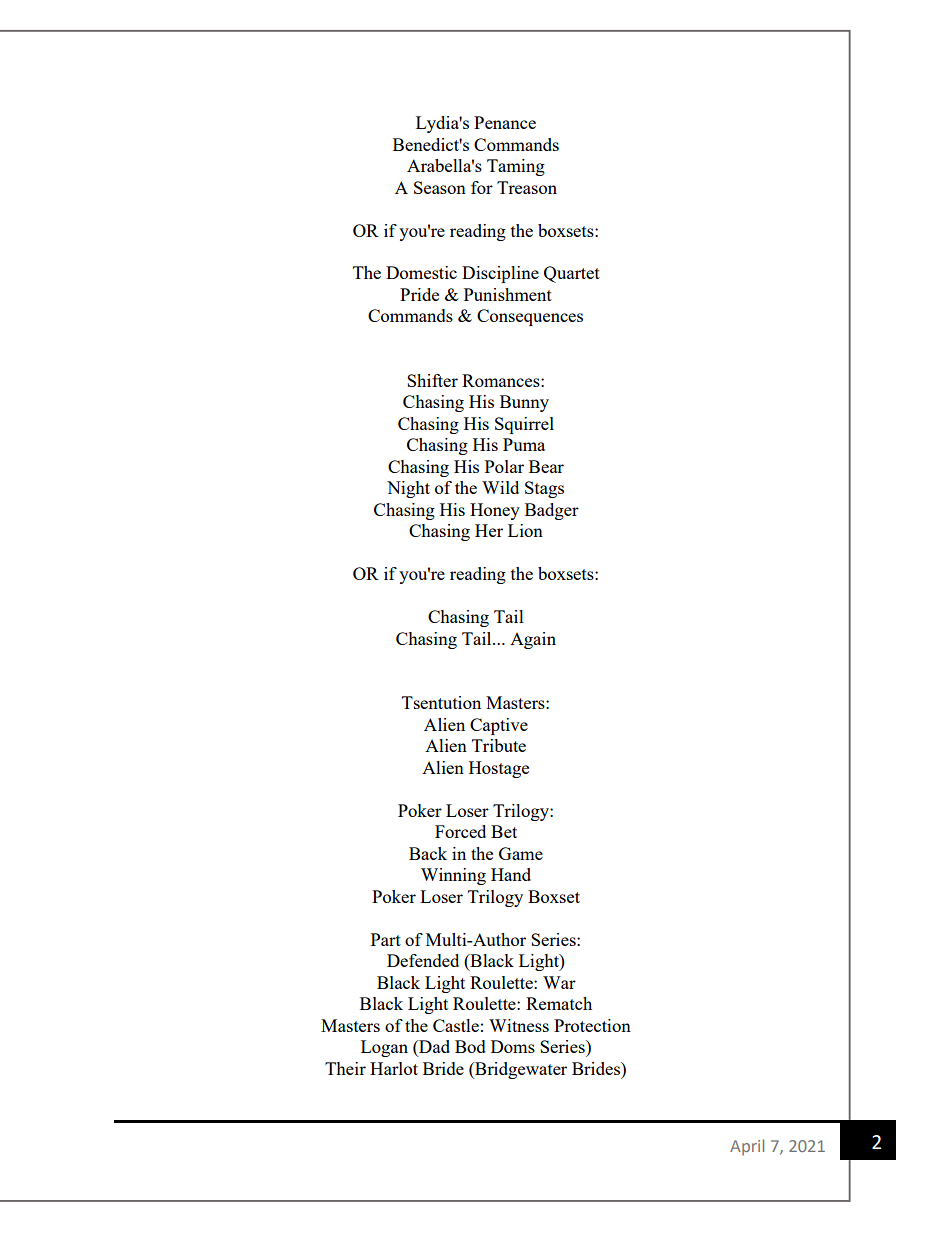 The height and width of the screenshot is (1233, 952). What do you see at coordinates (440, 187) in the screenshot?
I see `Season` at bounding box center [440, 187].
